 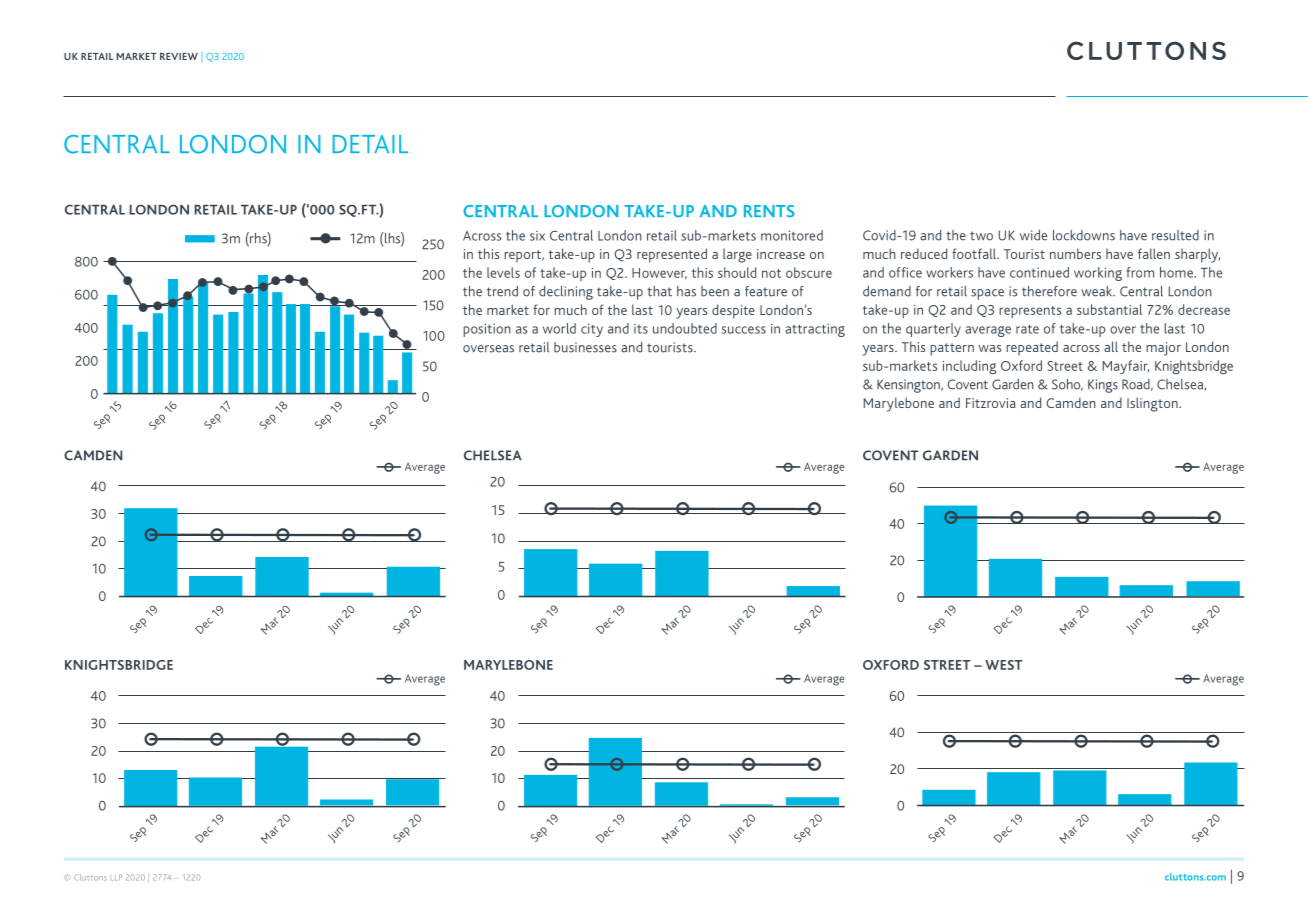 I want to click on WEST, so click(x=1004, y=665).
